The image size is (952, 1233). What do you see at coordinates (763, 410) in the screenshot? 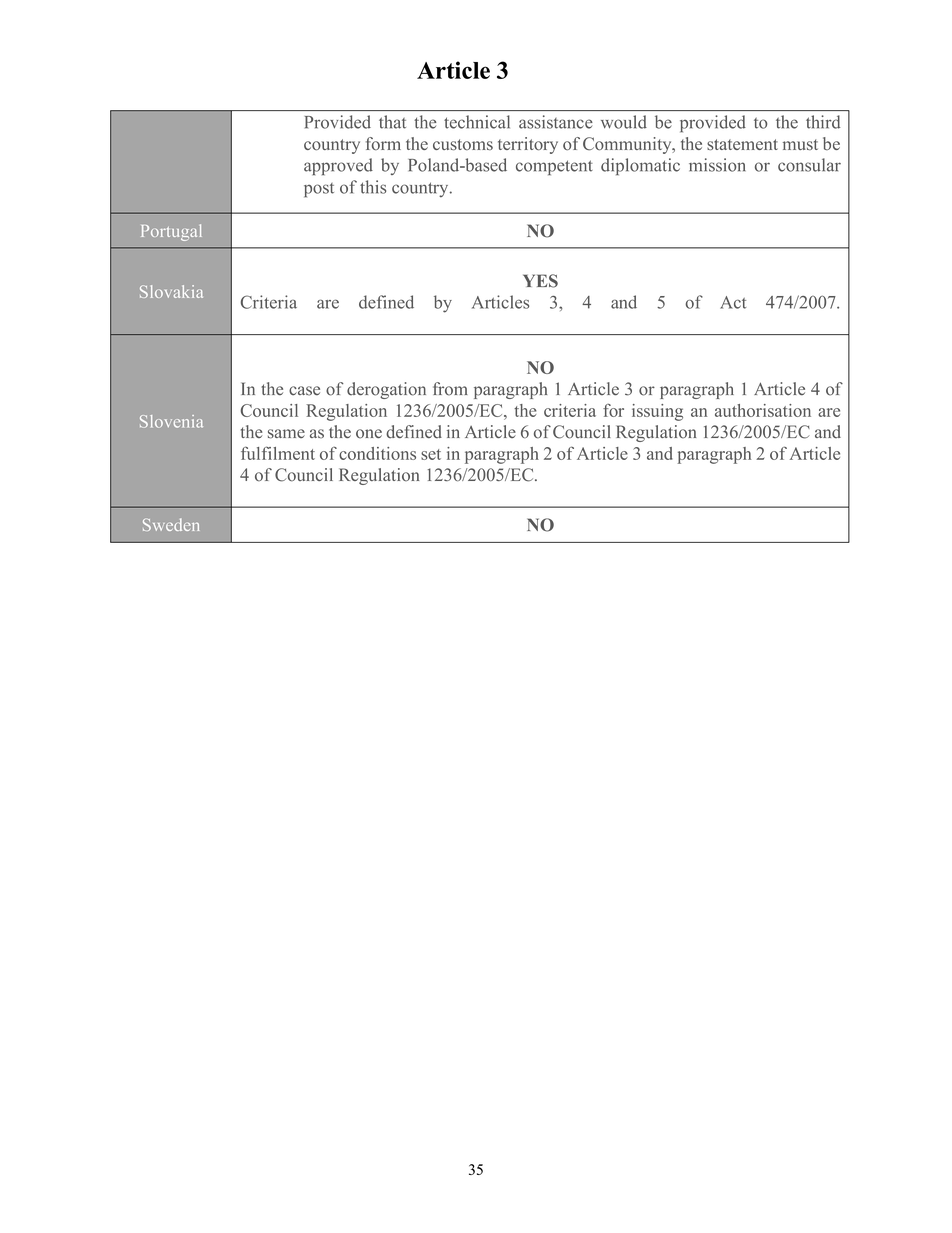
I see `authorisation` at bounding box center [763, 410].
